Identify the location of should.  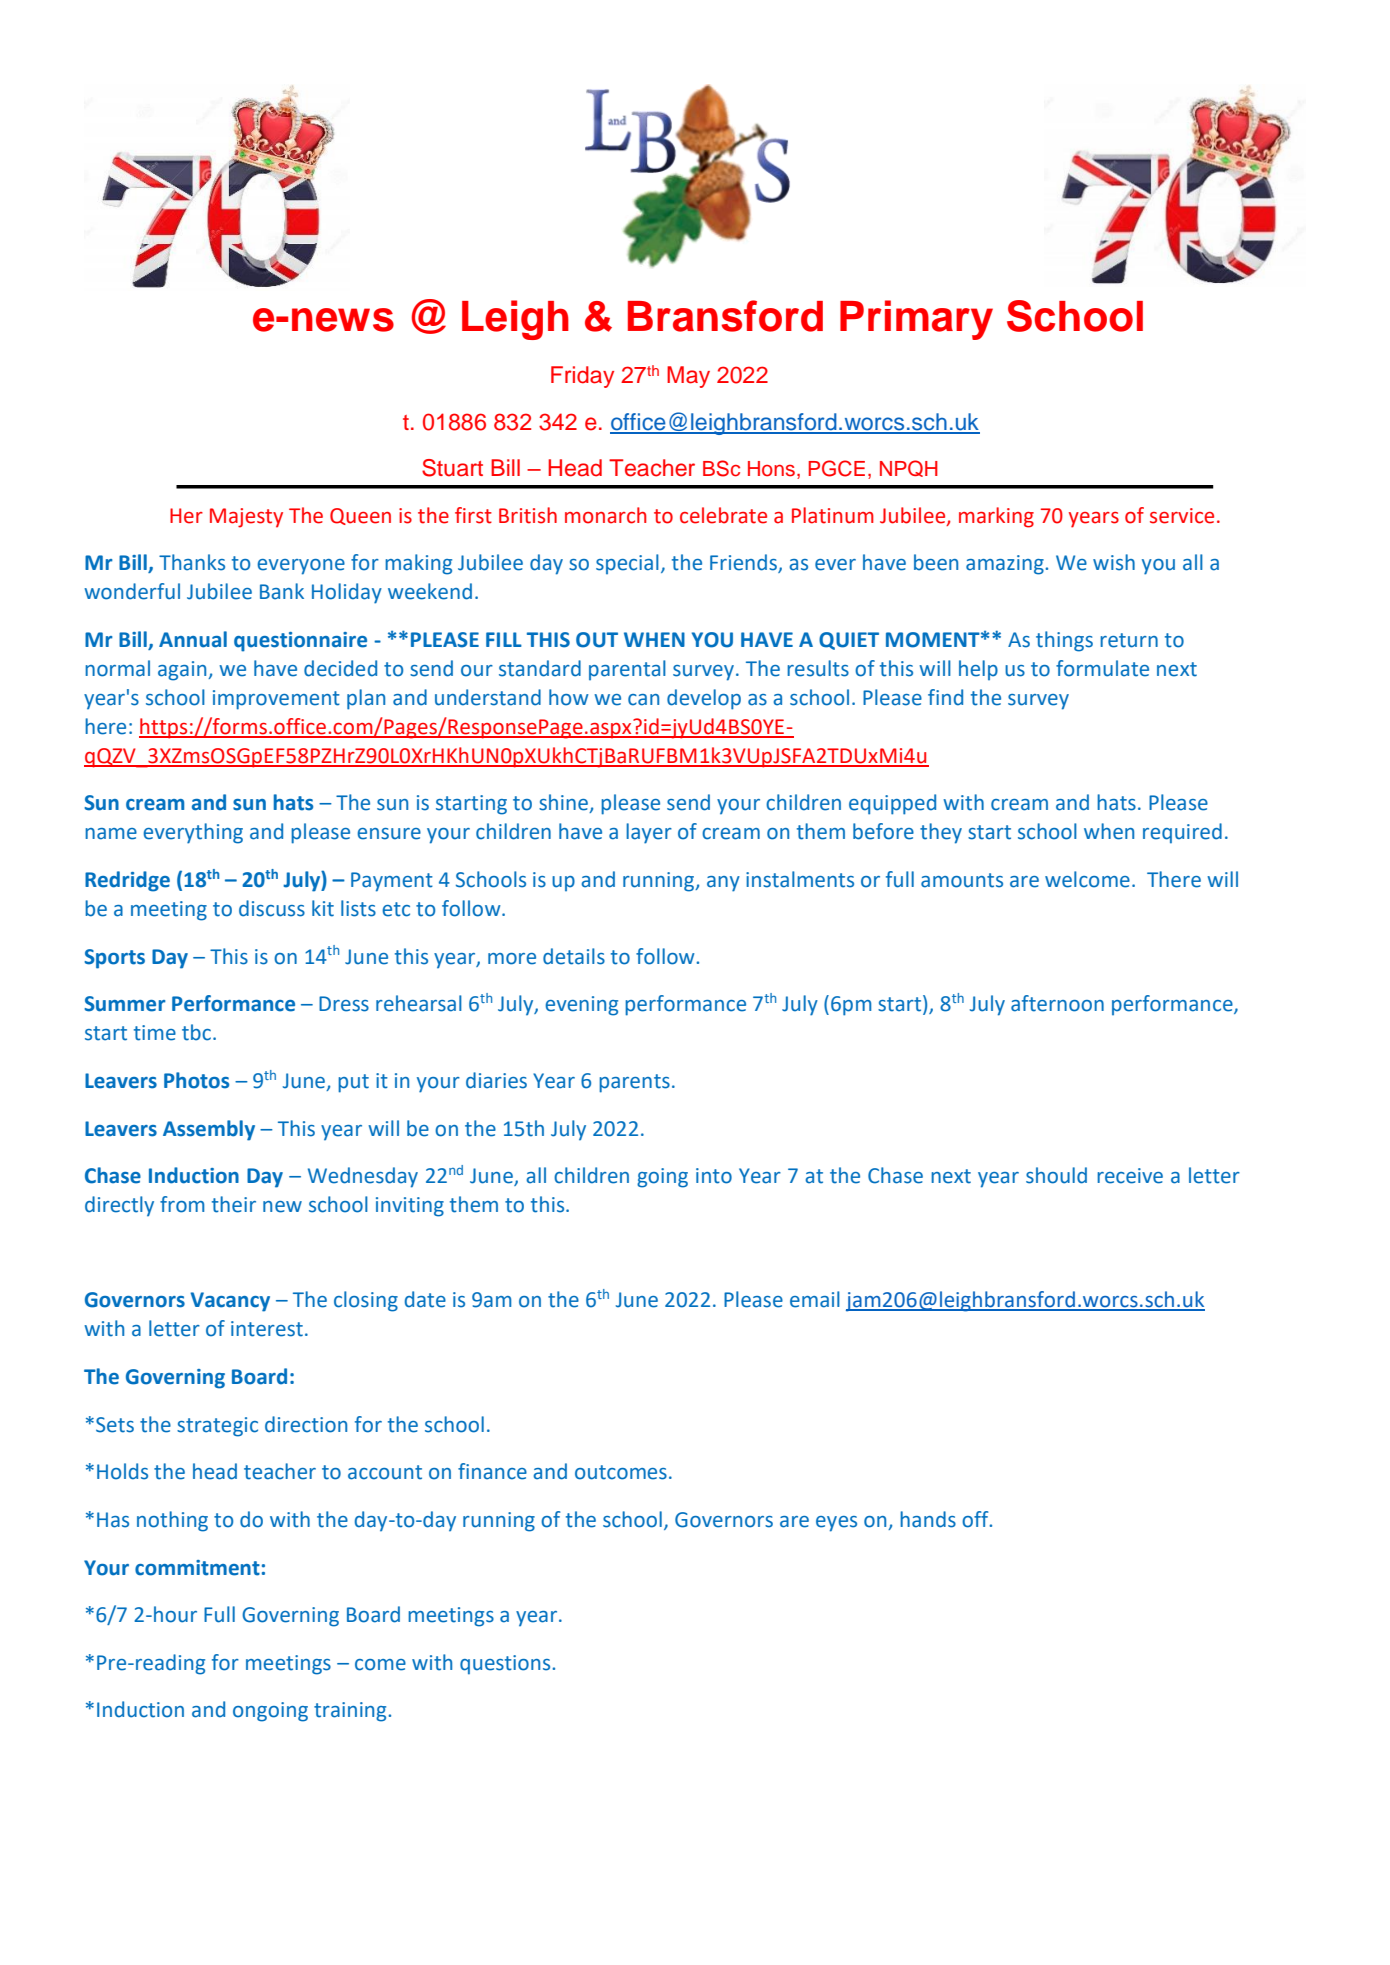
(1056, 1175).
